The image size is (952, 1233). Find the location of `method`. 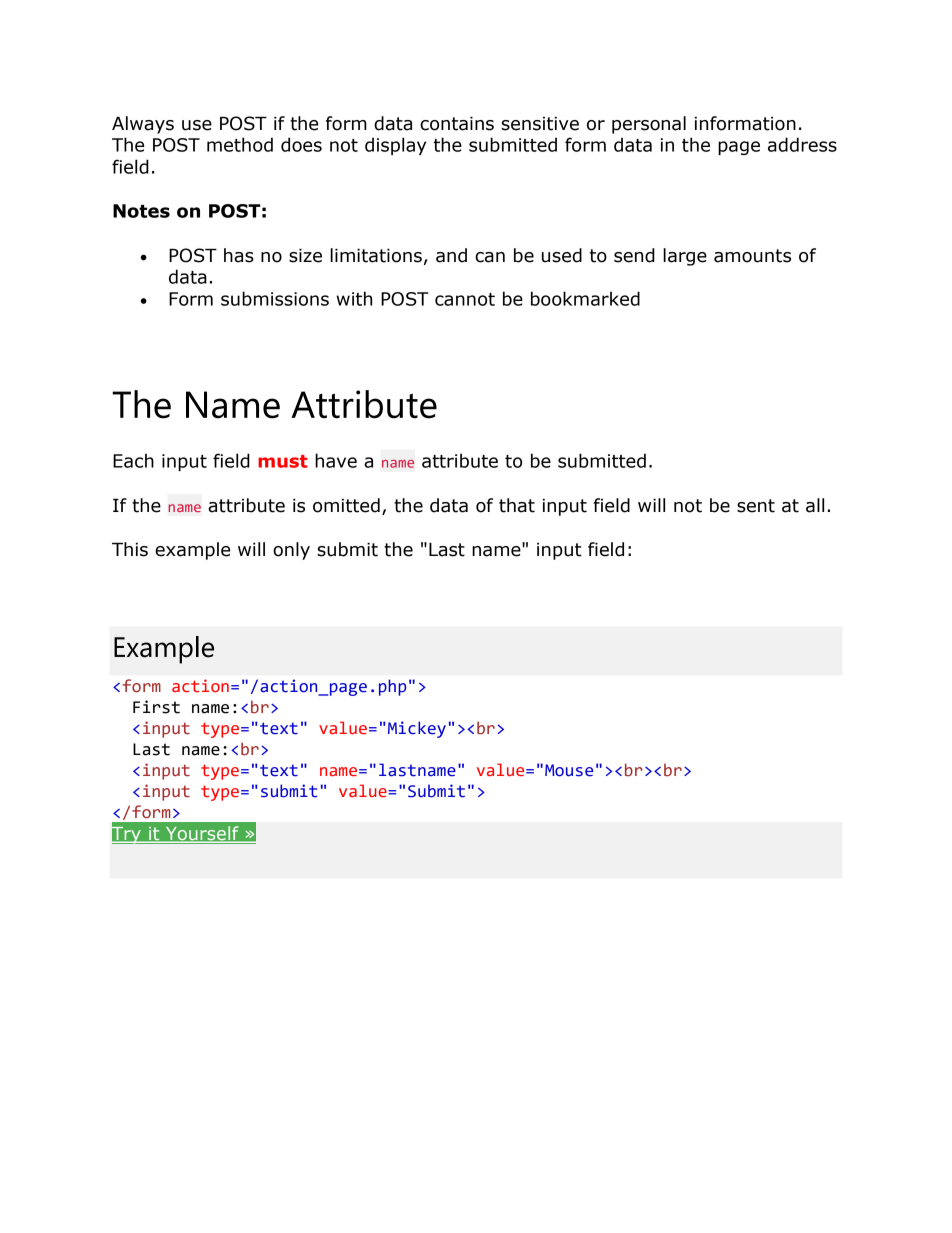

method is located at coordinates (240, 144).
